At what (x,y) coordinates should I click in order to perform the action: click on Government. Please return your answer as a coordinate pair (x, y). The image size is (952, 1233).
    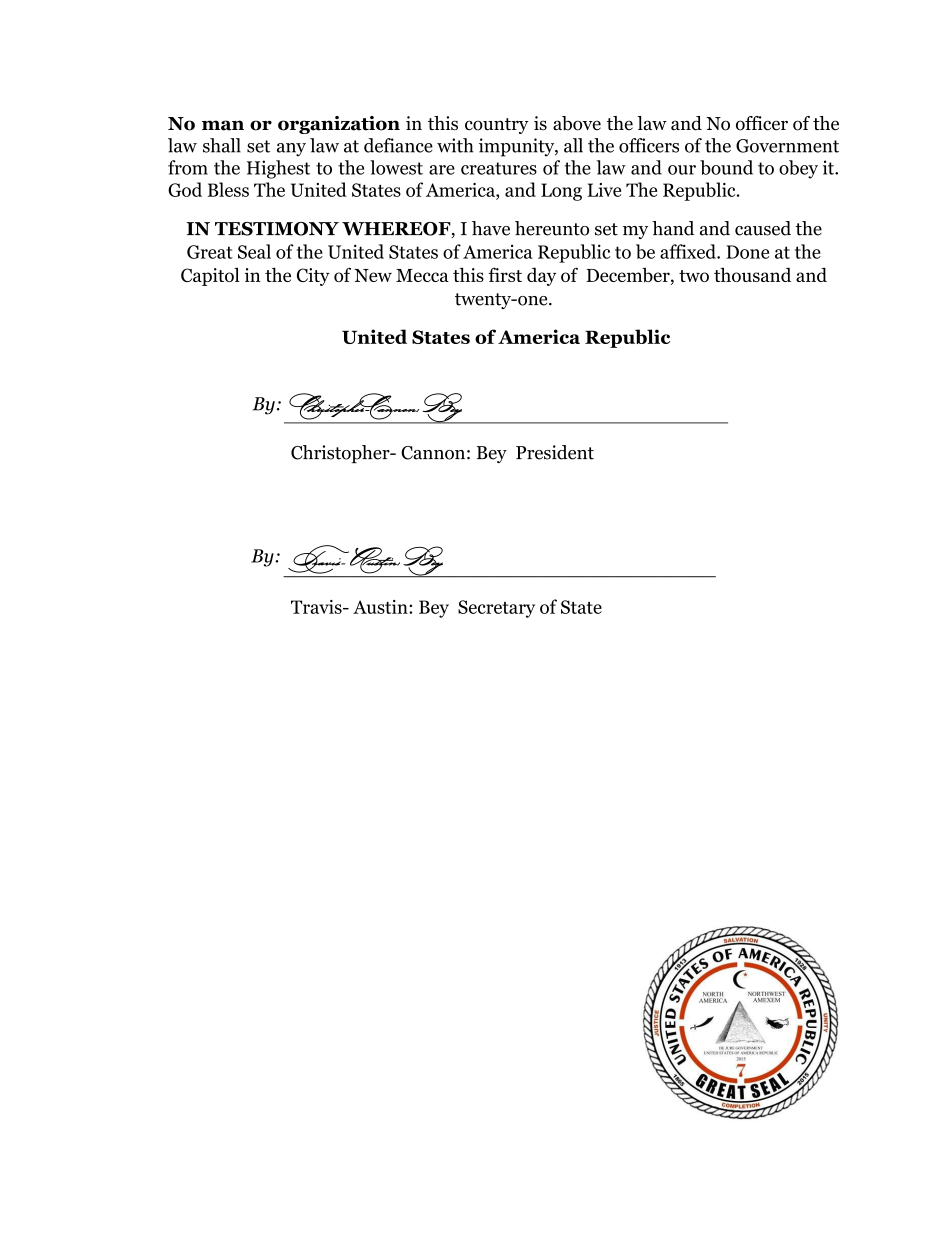
    Looking at the image, I should click on (787, 146).
